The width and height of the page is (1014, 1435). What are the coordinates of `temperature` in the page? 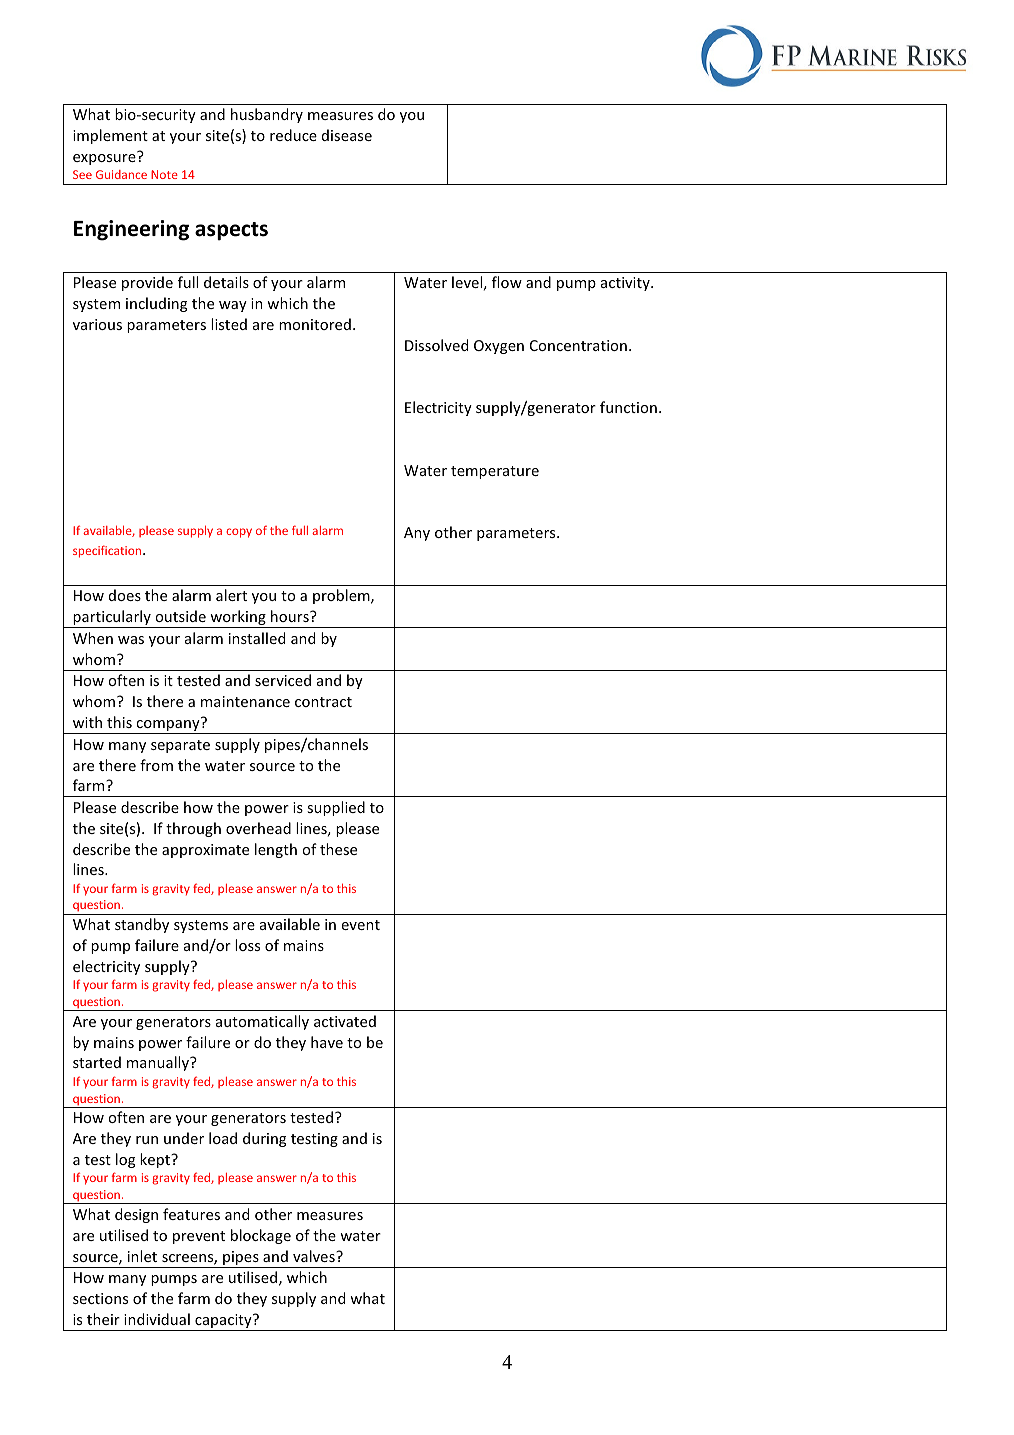 It's located at (495, 472).
